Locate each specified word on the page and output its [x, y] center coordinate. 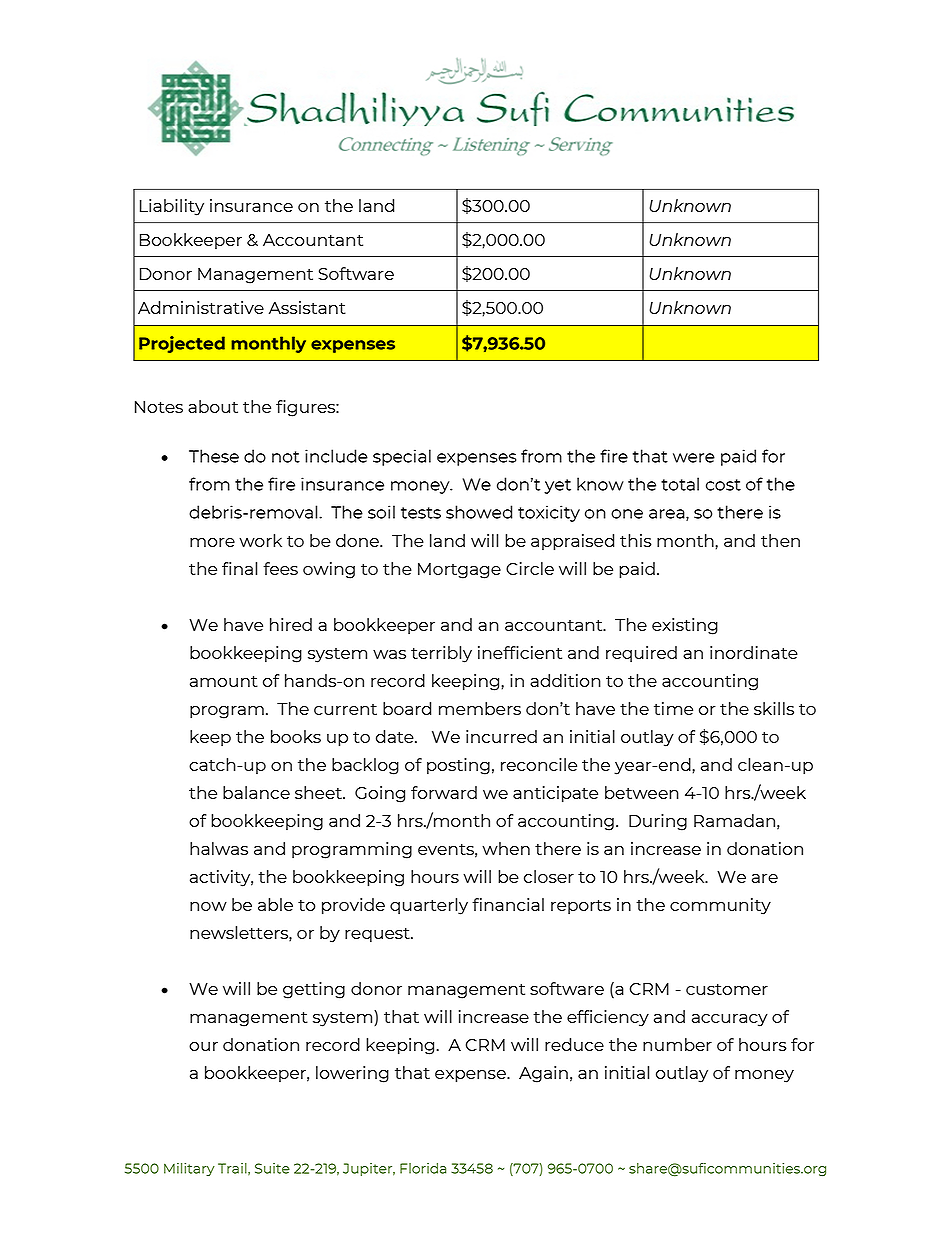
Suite [272, 1168]
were [694, 458]
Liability [172, 207]
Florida [423, 1168]
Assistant [307, 307]
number [677, 1044]
